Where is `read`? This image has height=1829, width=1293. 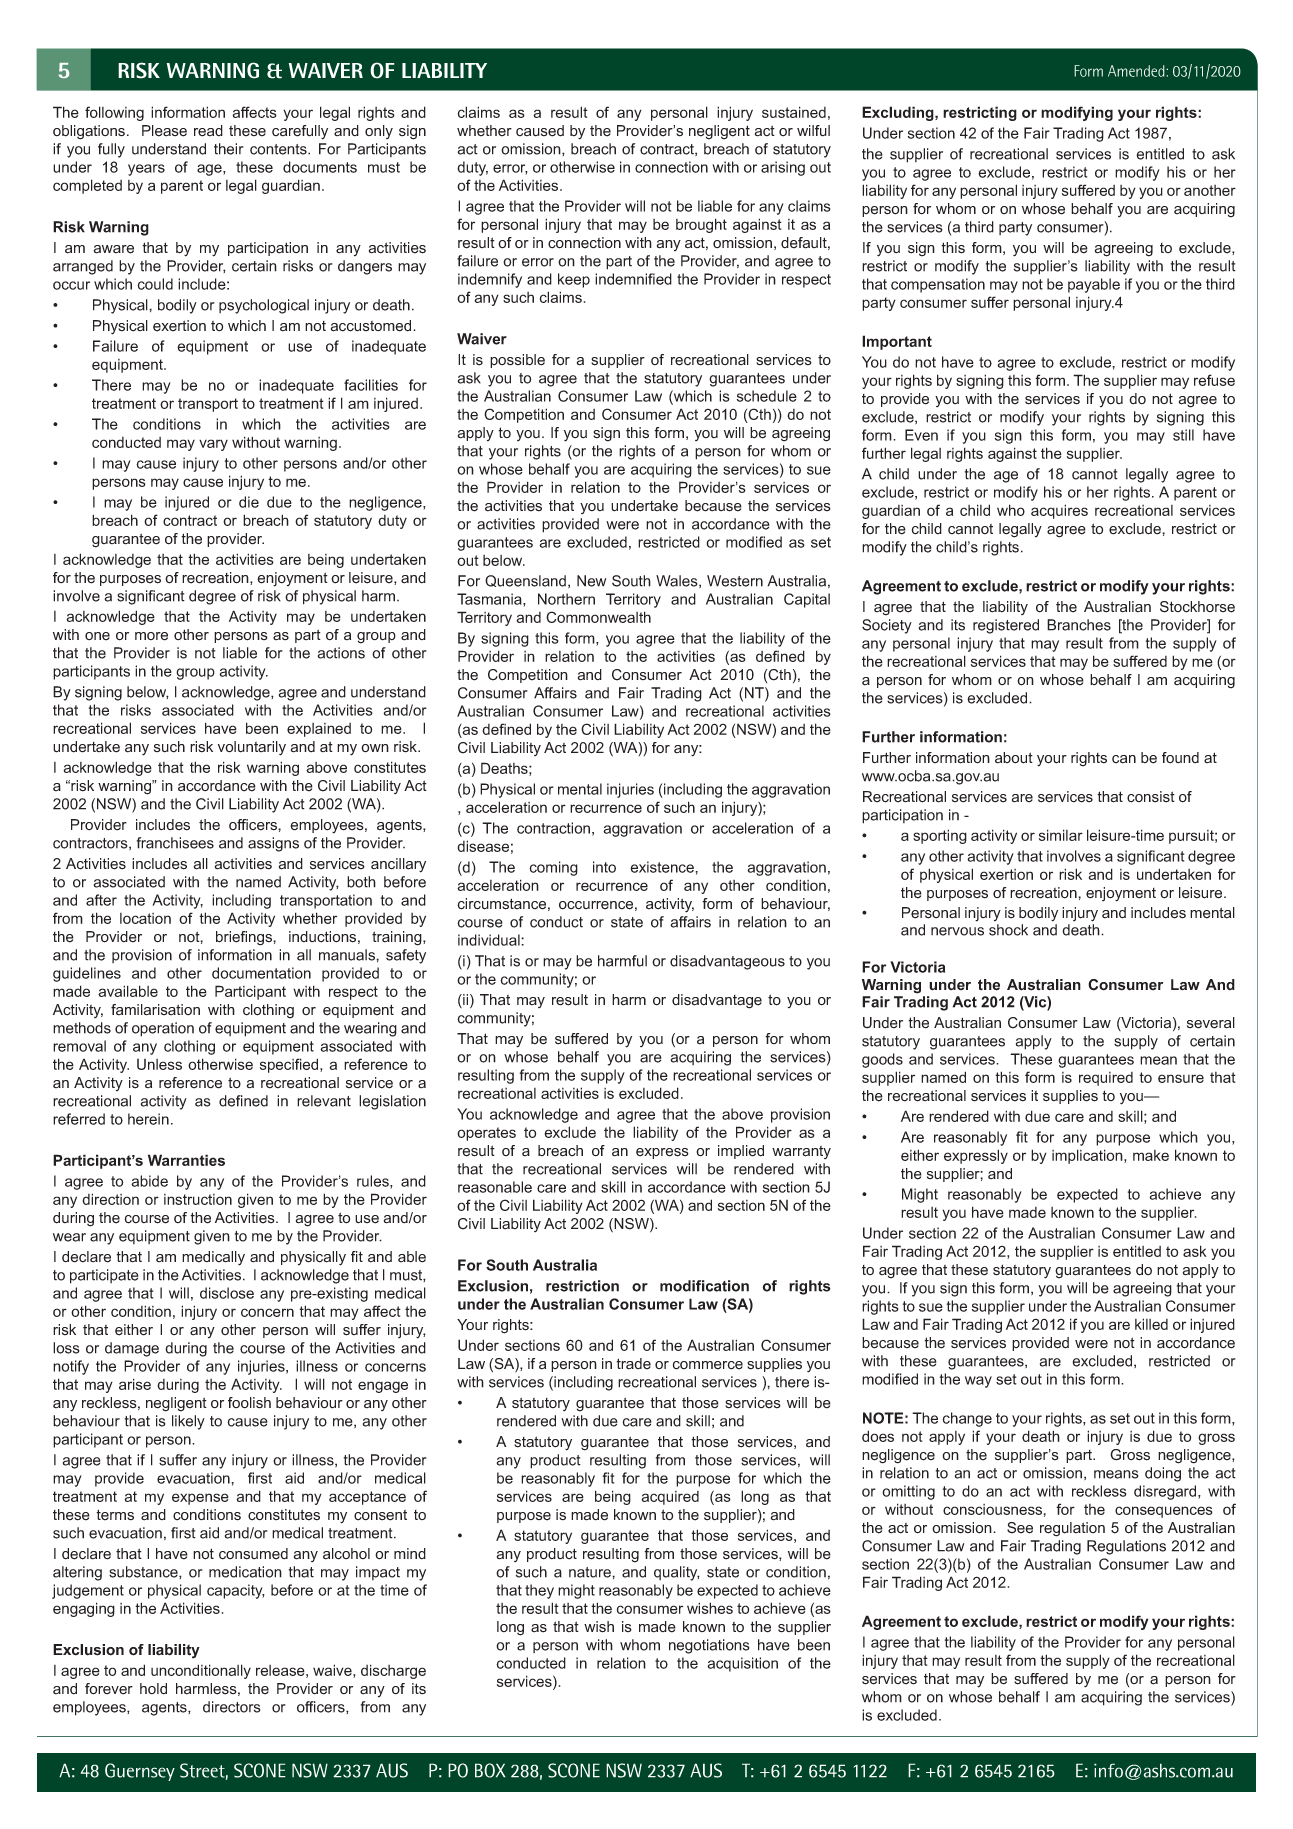 read is located at coordinates (208, 131).
